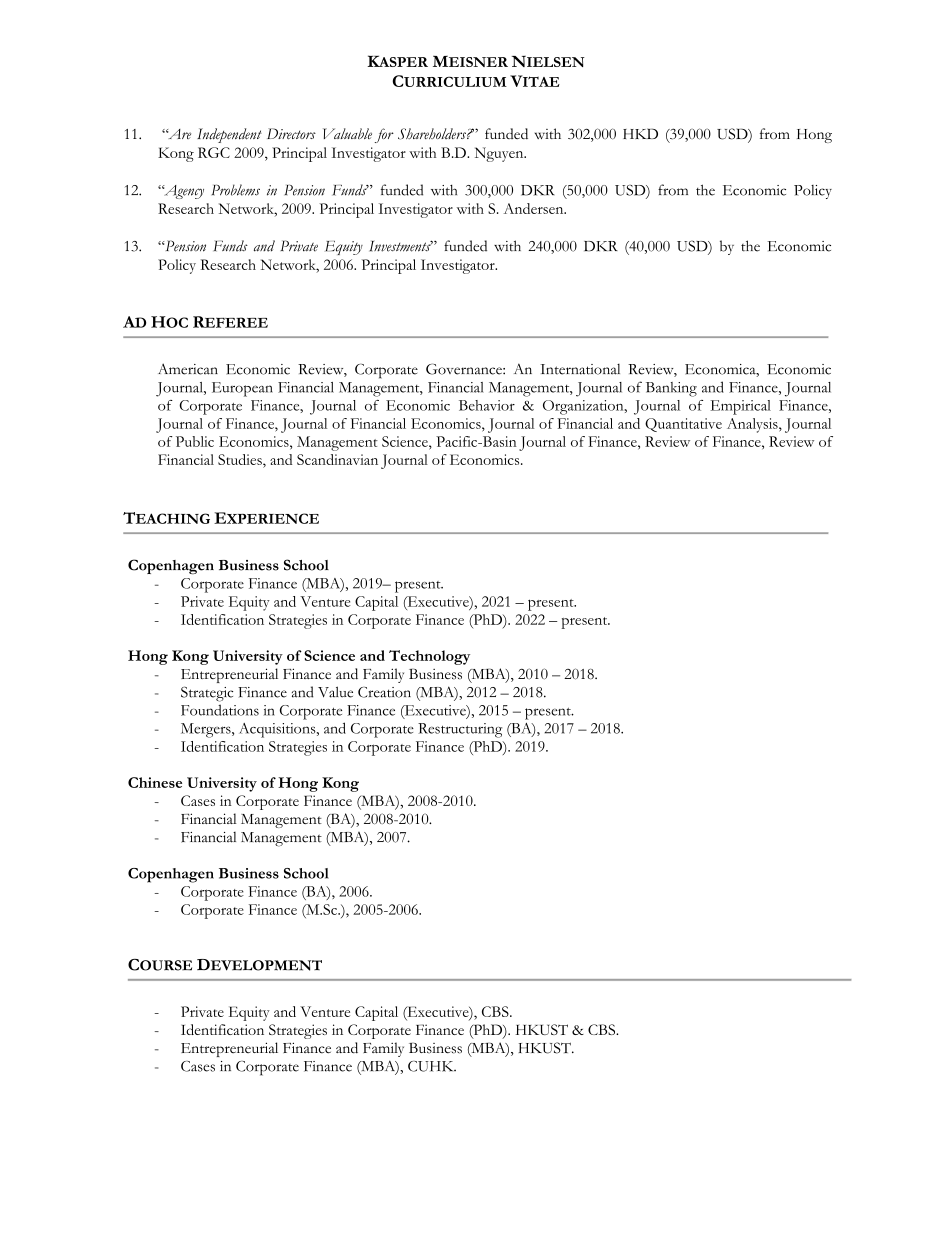 The image size is (952, 1233). Describe the element at coordinates (535, 208) in the image. I see `Andersen` at that location.
